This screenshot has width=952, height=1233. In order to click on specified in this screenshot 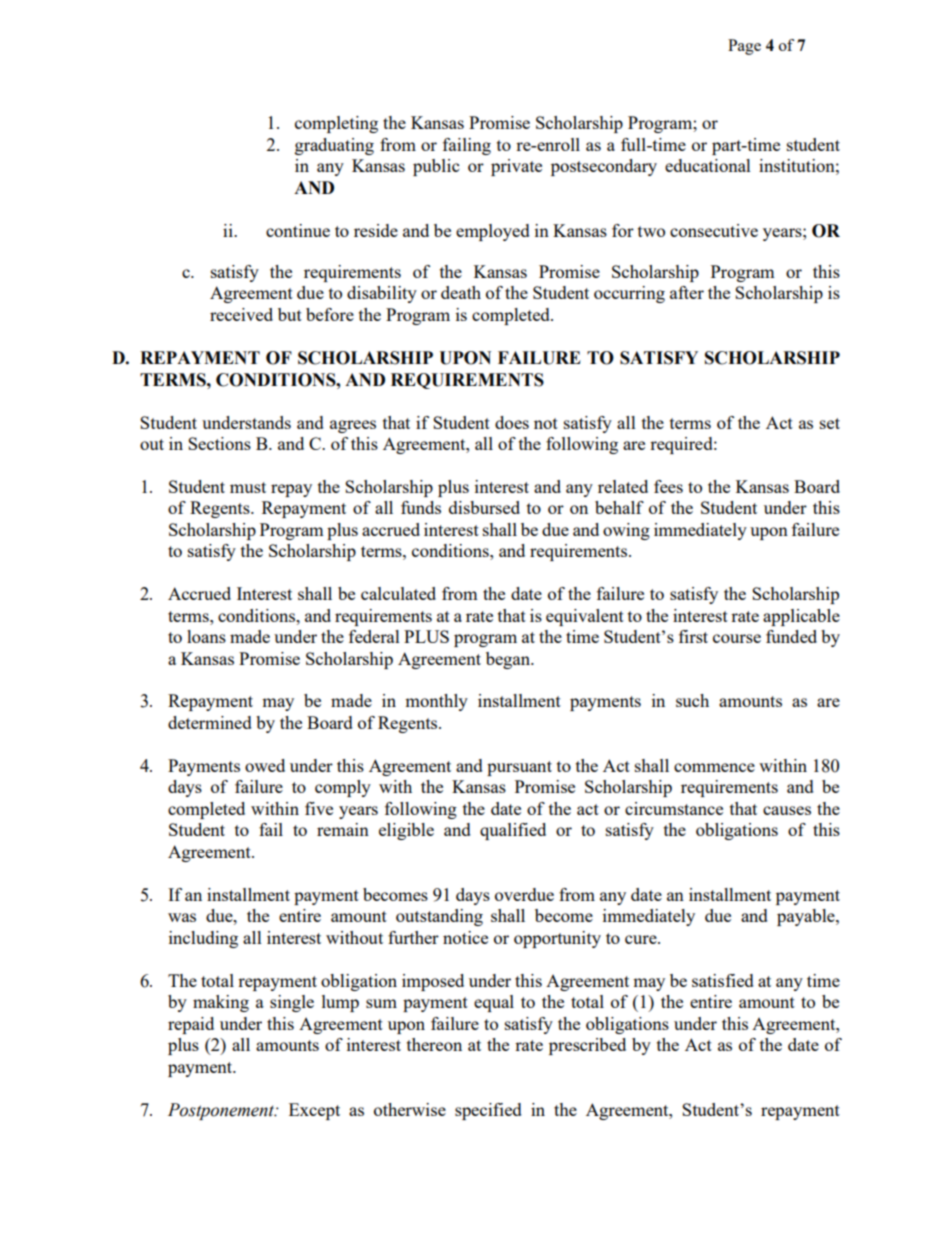, I will do `click(488, 1111)`.
